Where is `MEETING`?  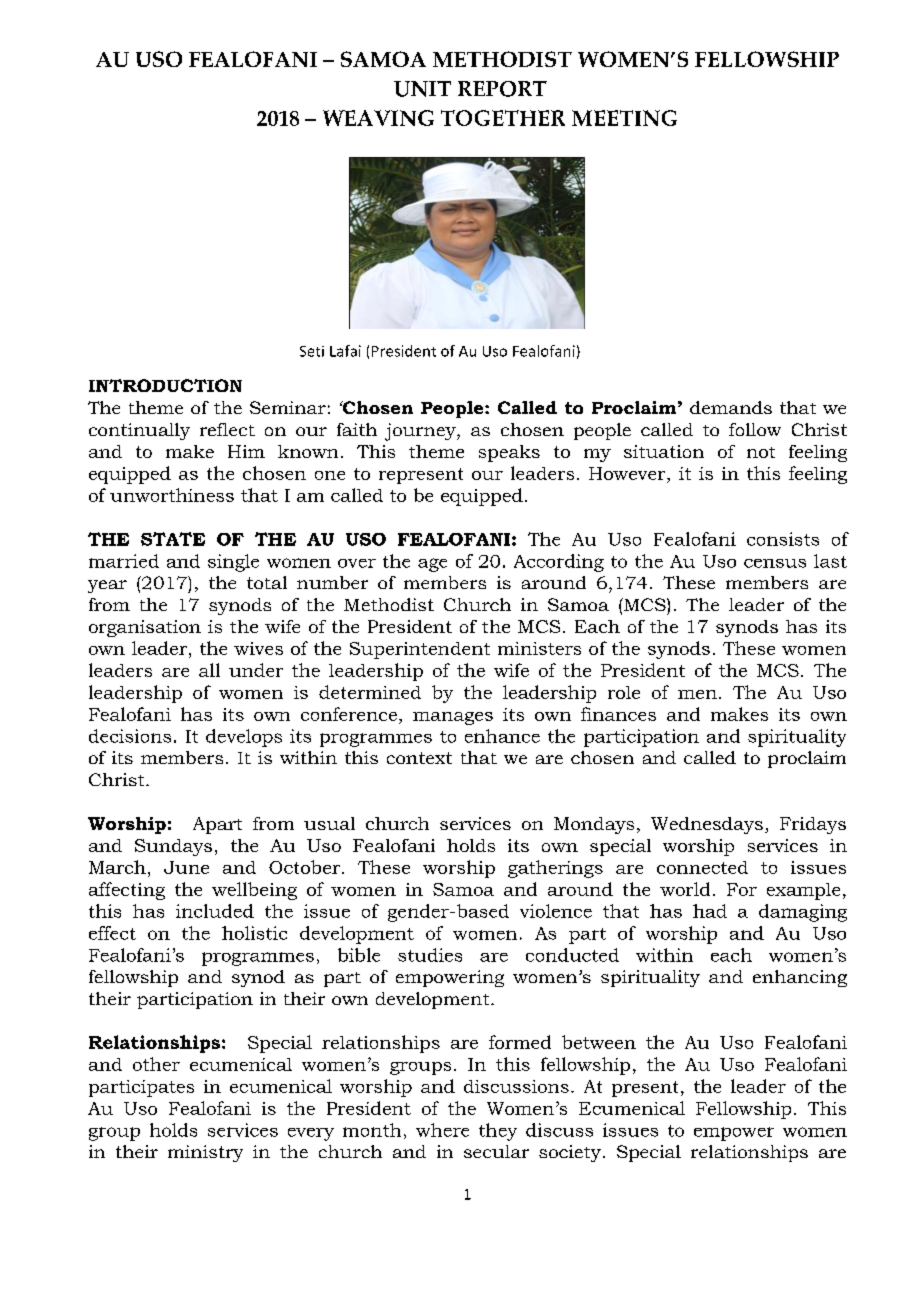 MEETING is located at coordinates (624, 118).
